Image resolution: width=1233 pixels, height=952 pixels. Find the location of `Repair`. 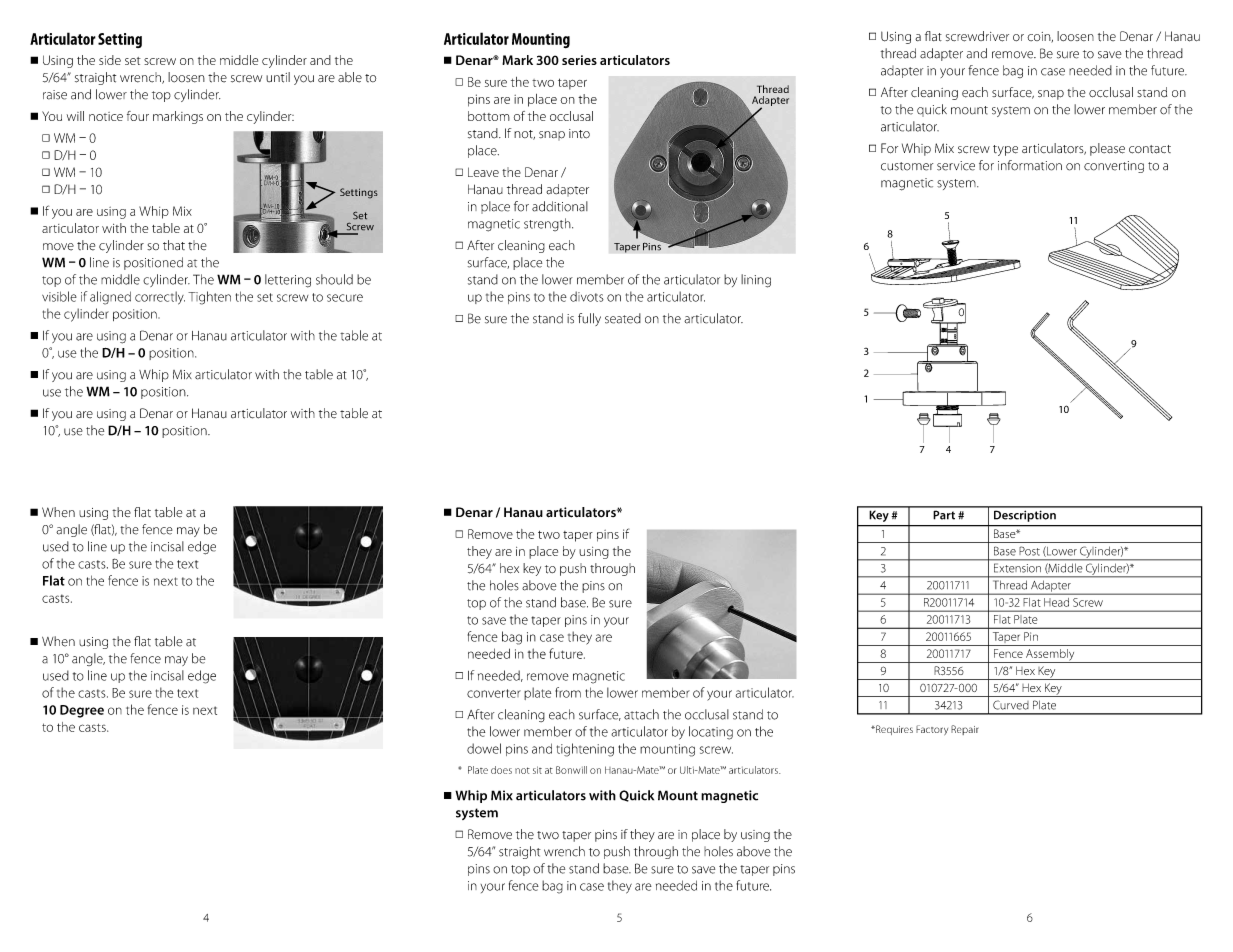

Repair is located at coordinates (964, 730).
